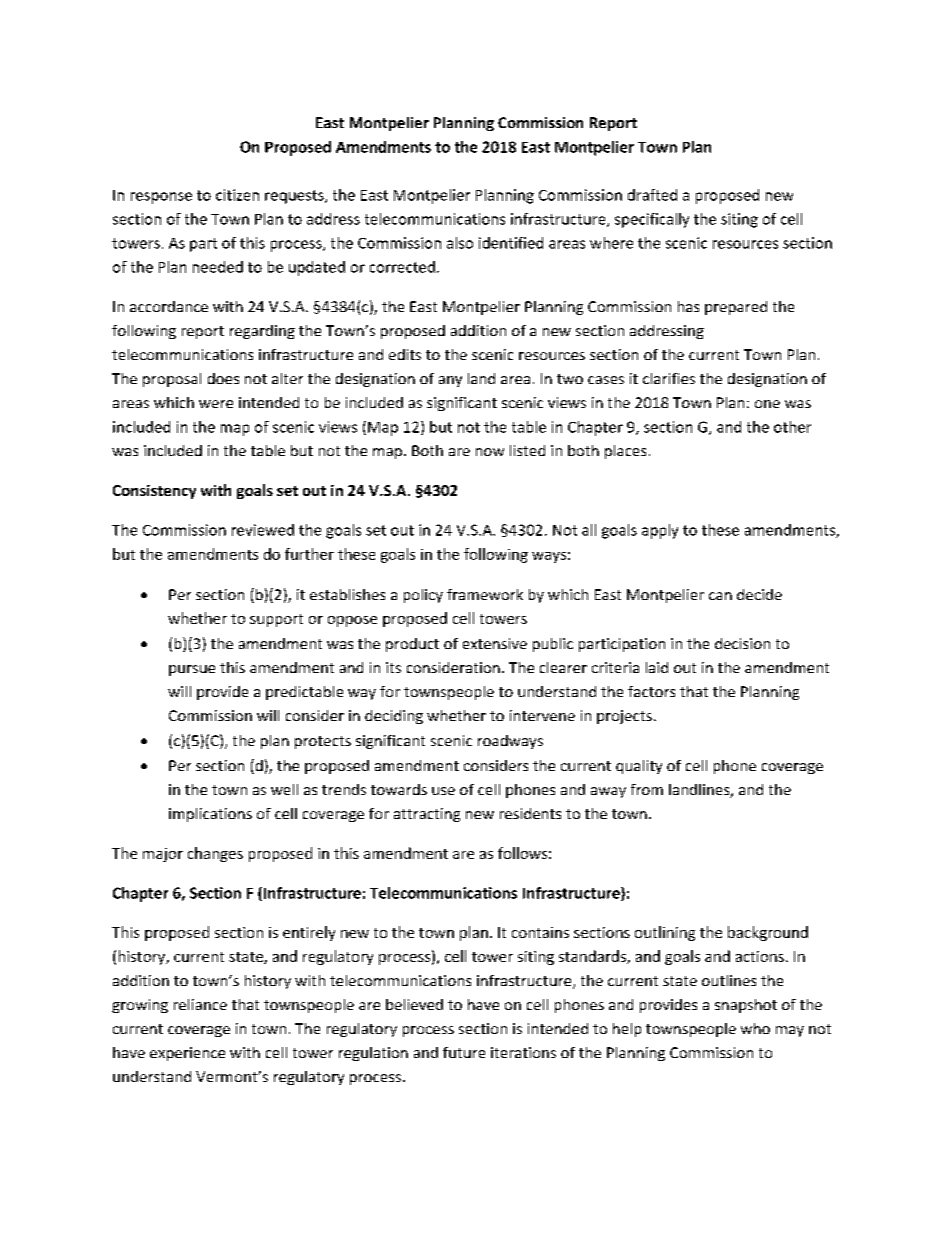 This document has height=1233, width=952. Describe the element at coordinates (495, 643) in the document. I see `extensive` at that location.
